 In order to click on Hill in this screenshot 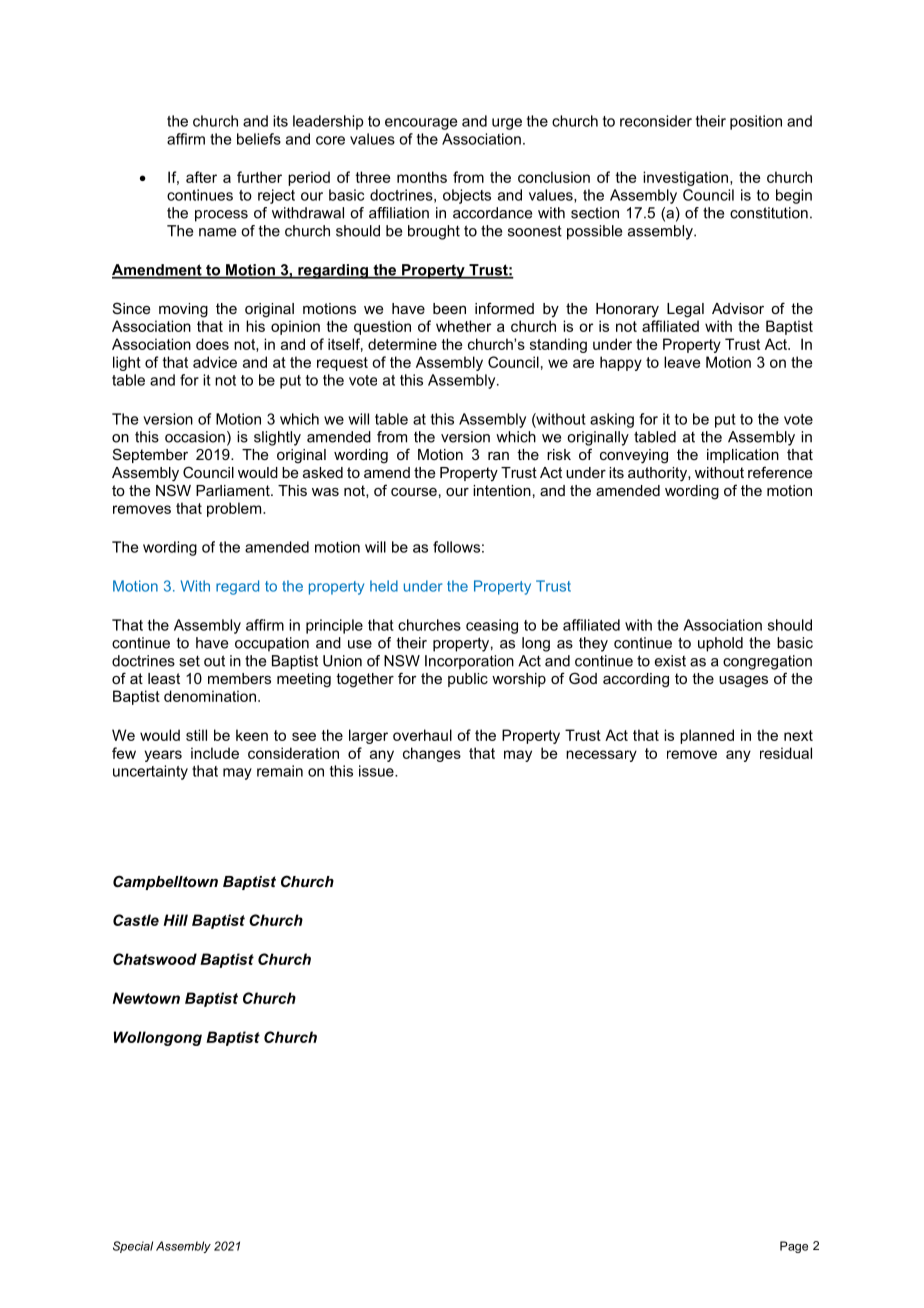, I will do `click(176, 920)`.
